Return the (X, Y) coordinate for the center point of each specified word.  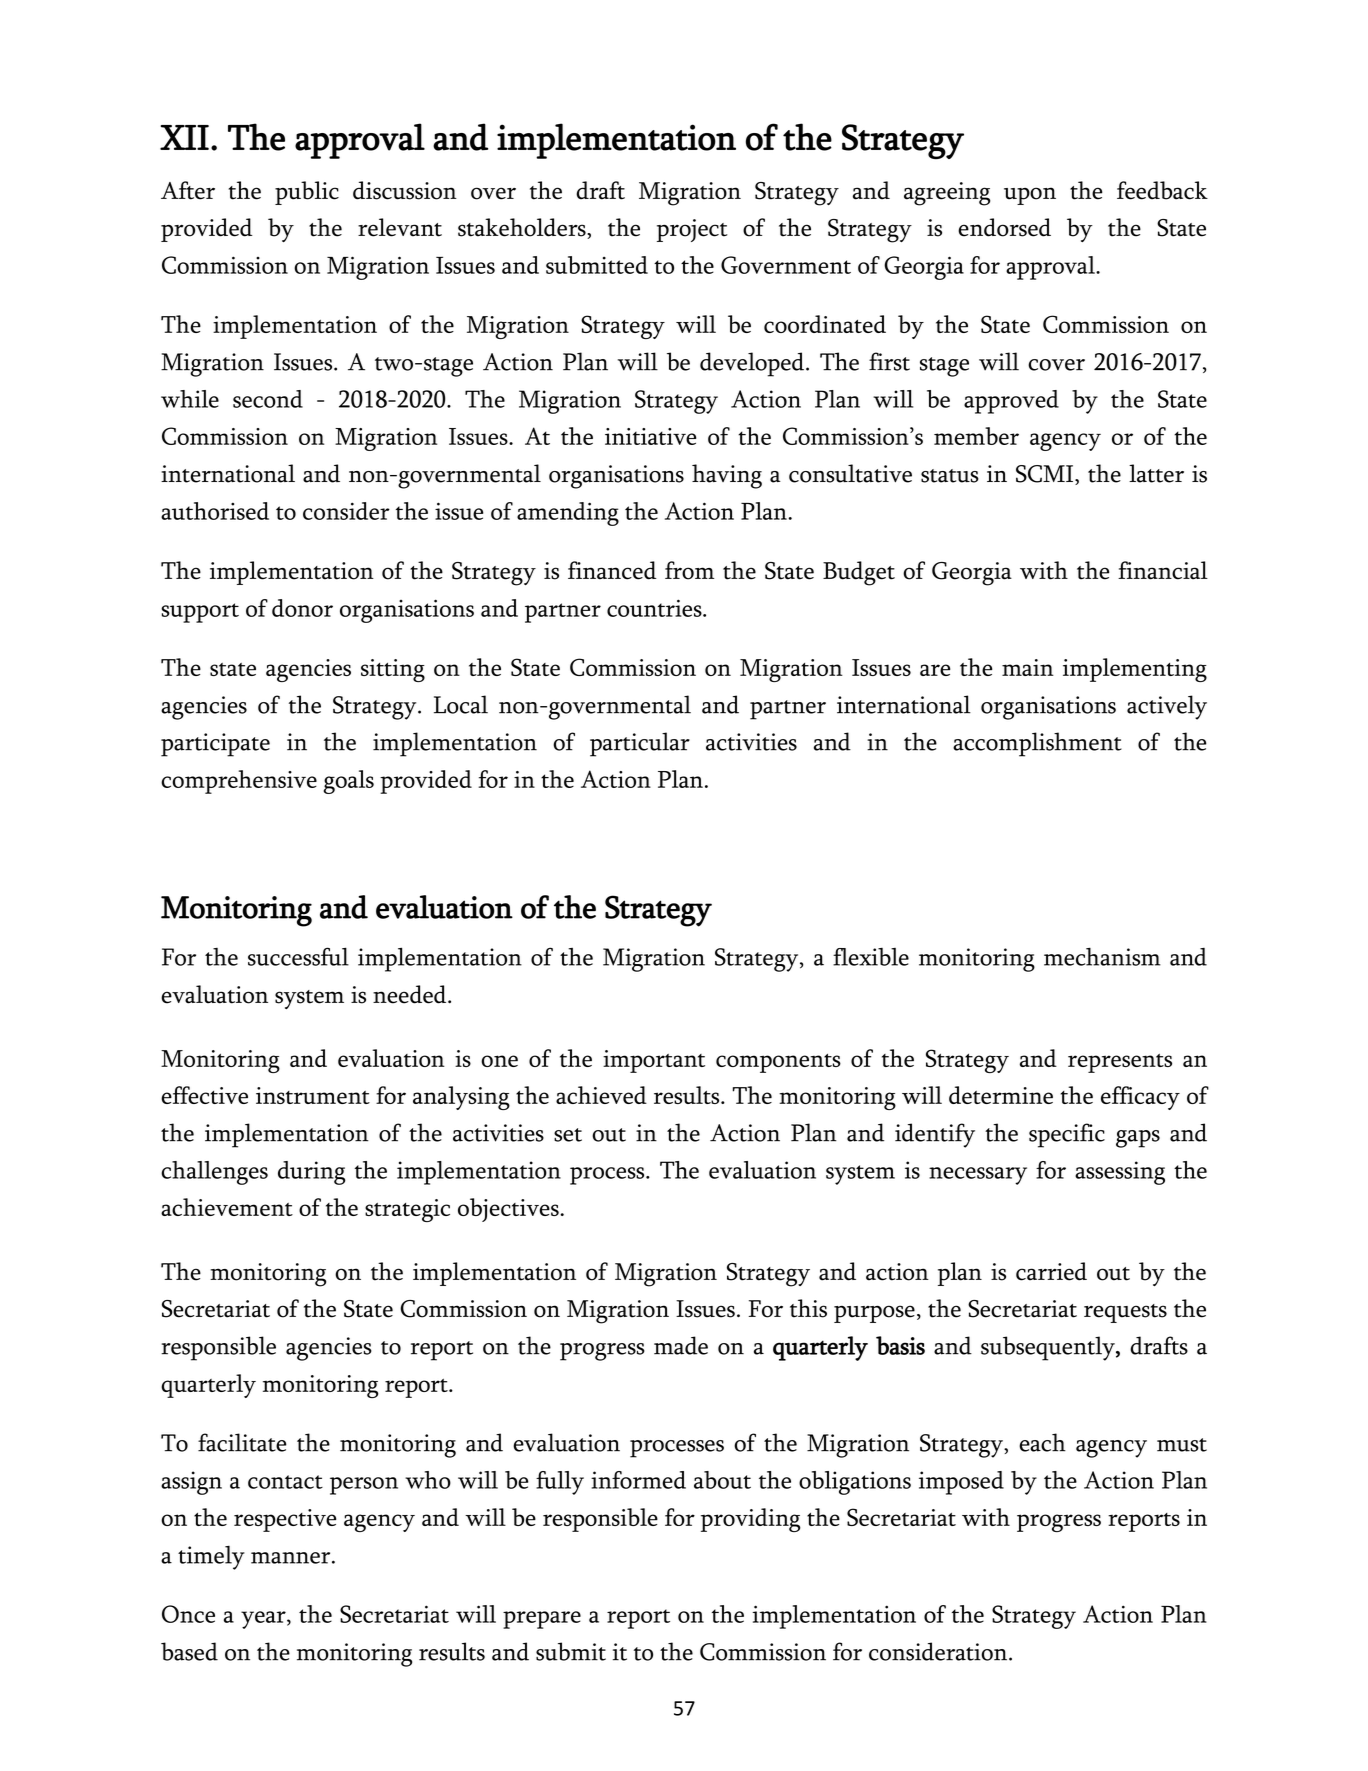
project (692, 230)
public (307, 193)
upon (1030, 196)
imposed (961, 1483)
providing (750, 1520)
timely (211, 1557)
